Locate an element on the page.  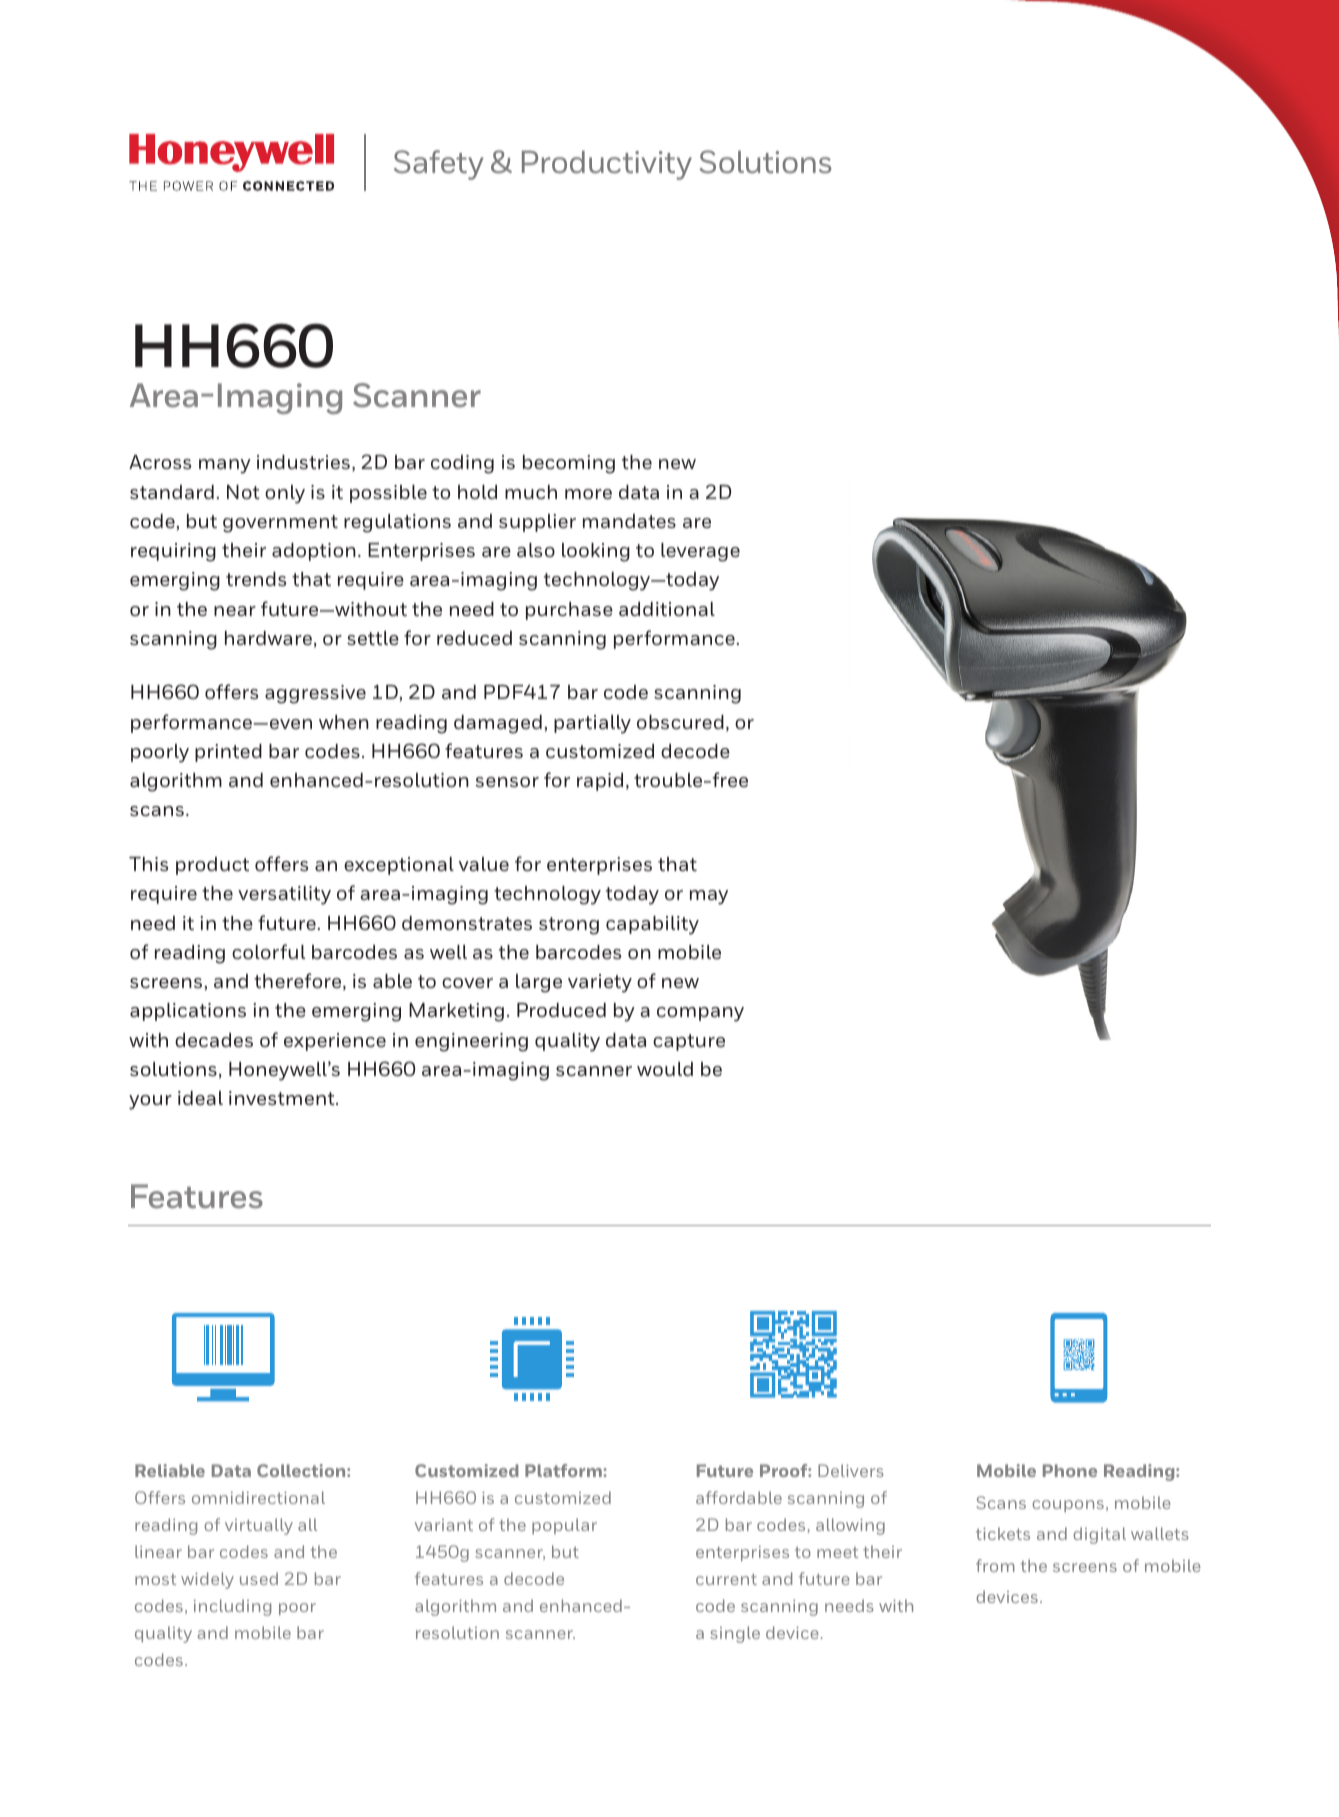
capture is located at coordinates (689, 1042).
